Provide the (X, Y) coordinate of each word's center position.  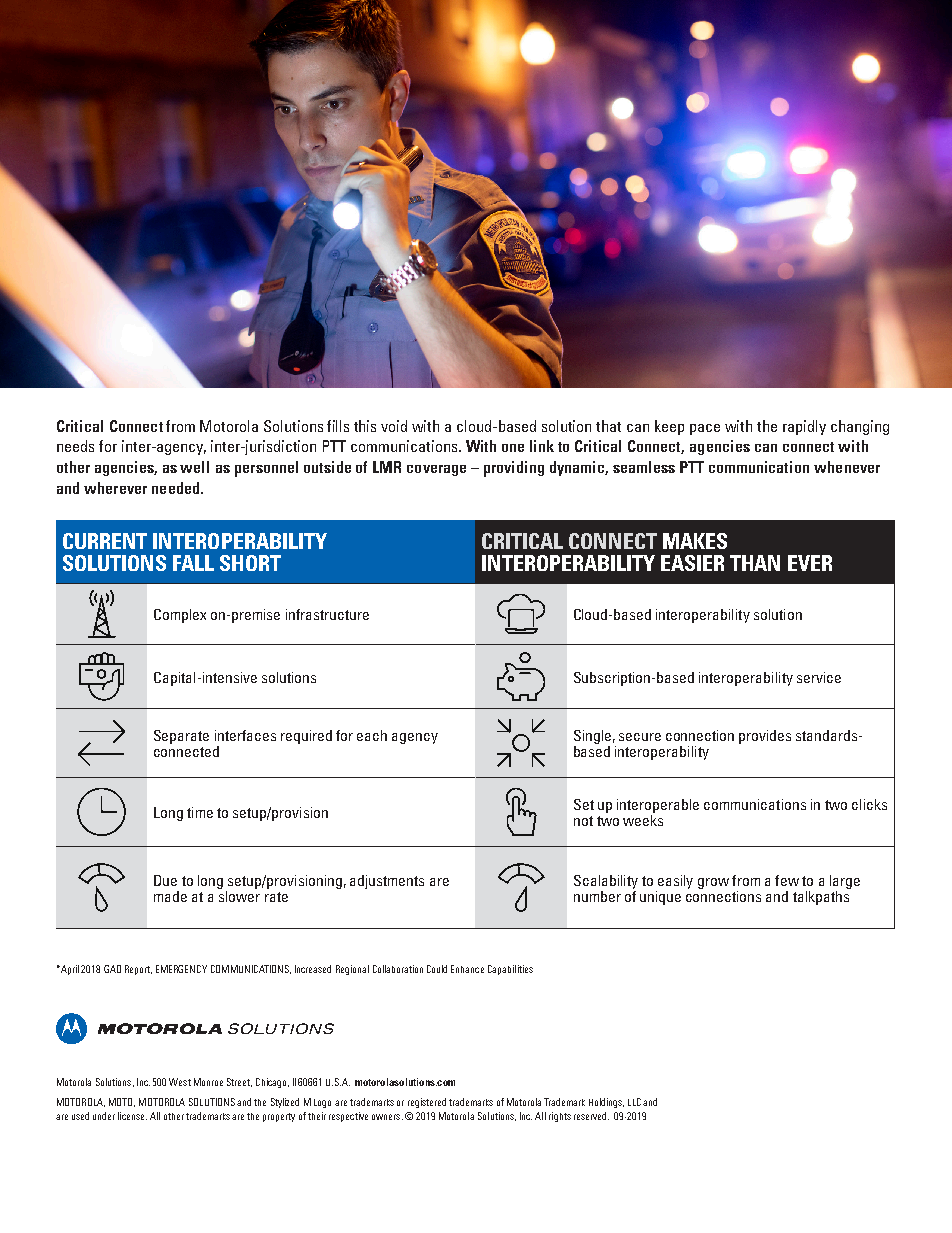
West (180, 1082)
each (372, 735)
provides (765, 737)
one (513, 448)
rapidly (804, 427)
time (200, 812)
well (194, 467)
